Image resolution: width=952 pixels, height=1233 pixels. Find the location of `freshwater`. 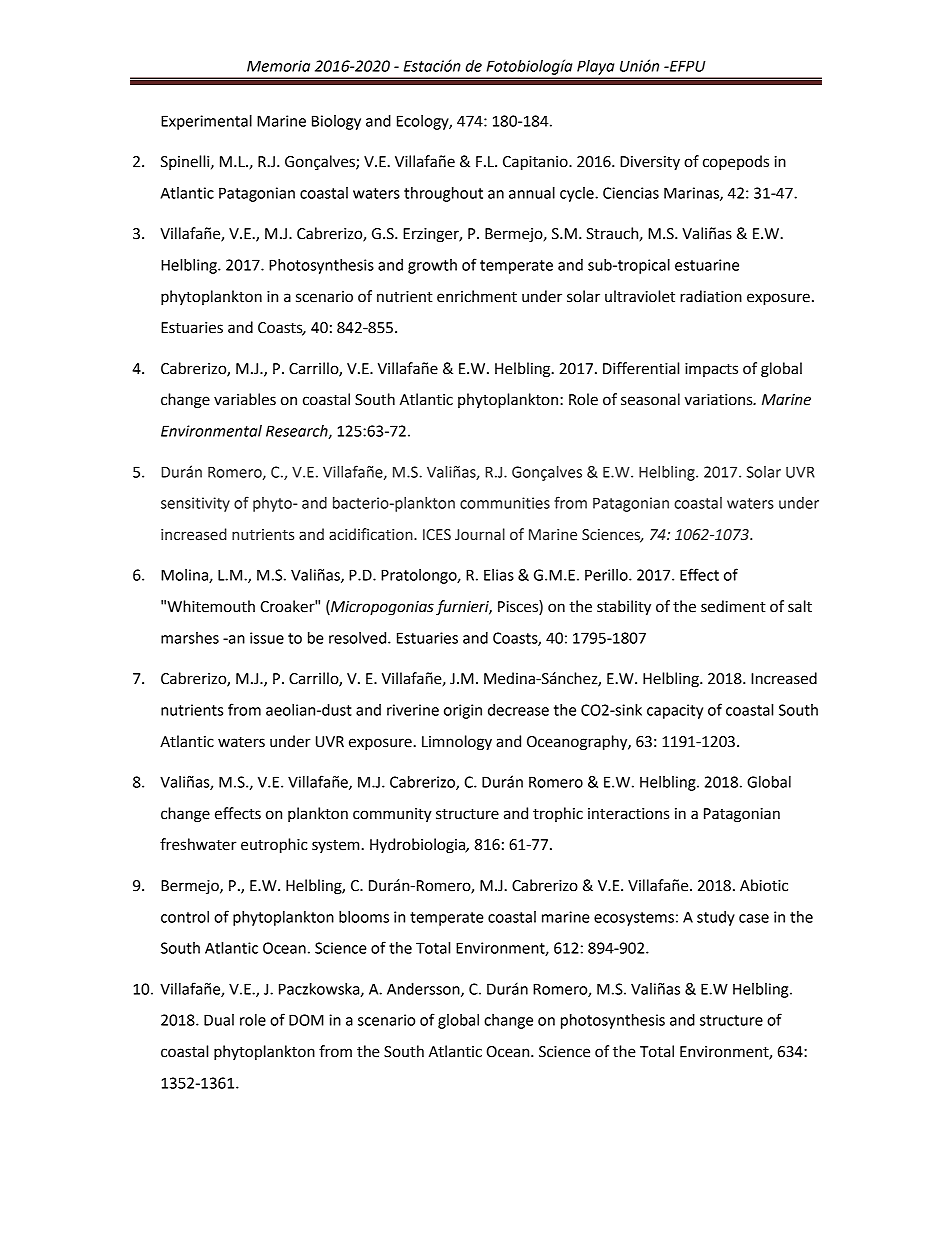

freshwater is located at coordinates (198, 844).
